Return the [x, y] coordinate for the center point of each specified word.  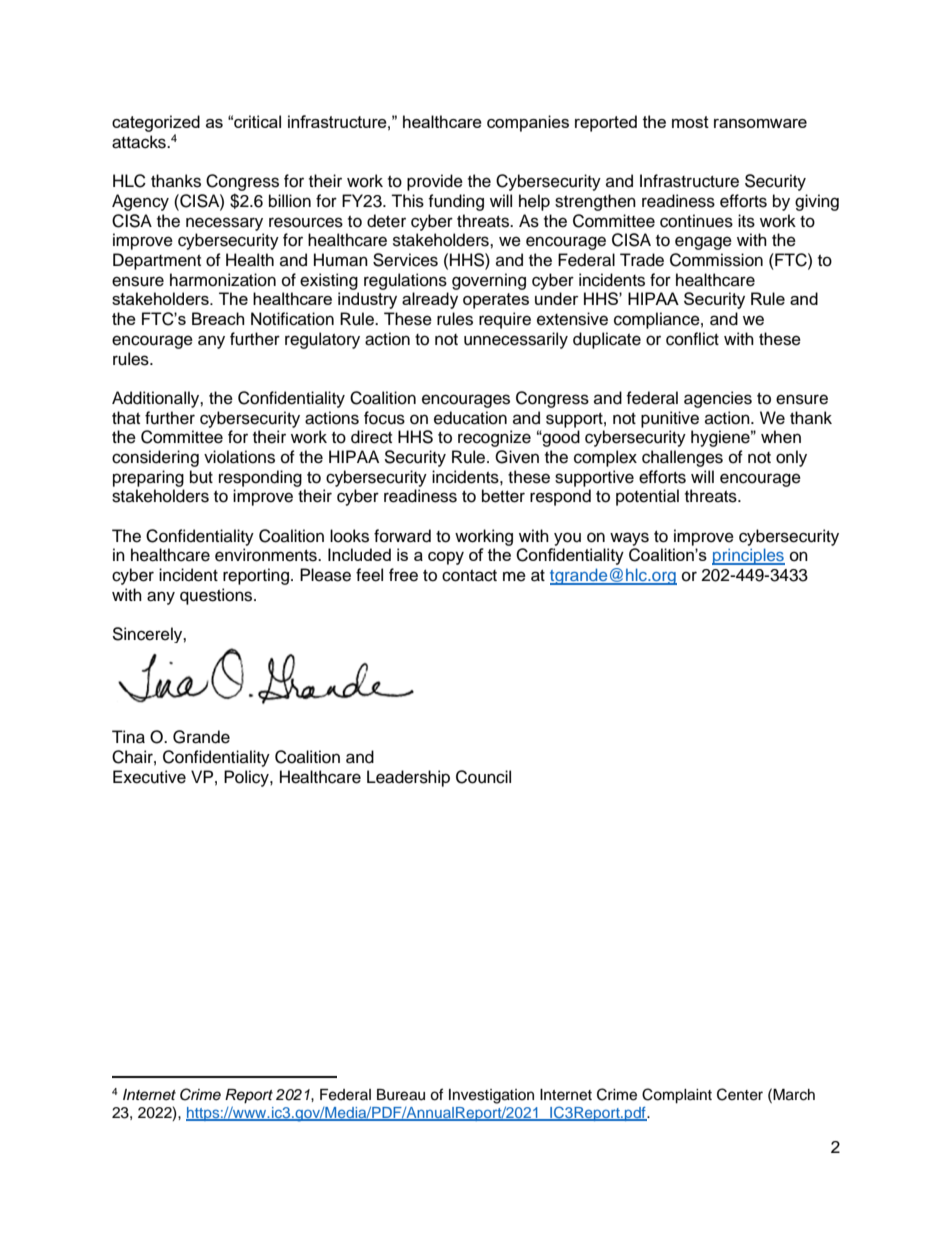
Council [483, 777]
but [201, 477]
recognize [494, 438]
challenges [682, 458]
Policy [247, 778]
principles [748, 556]
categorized [156, 123]
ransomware [760, 123]
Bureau [401, 1095]
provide [435, 182]
